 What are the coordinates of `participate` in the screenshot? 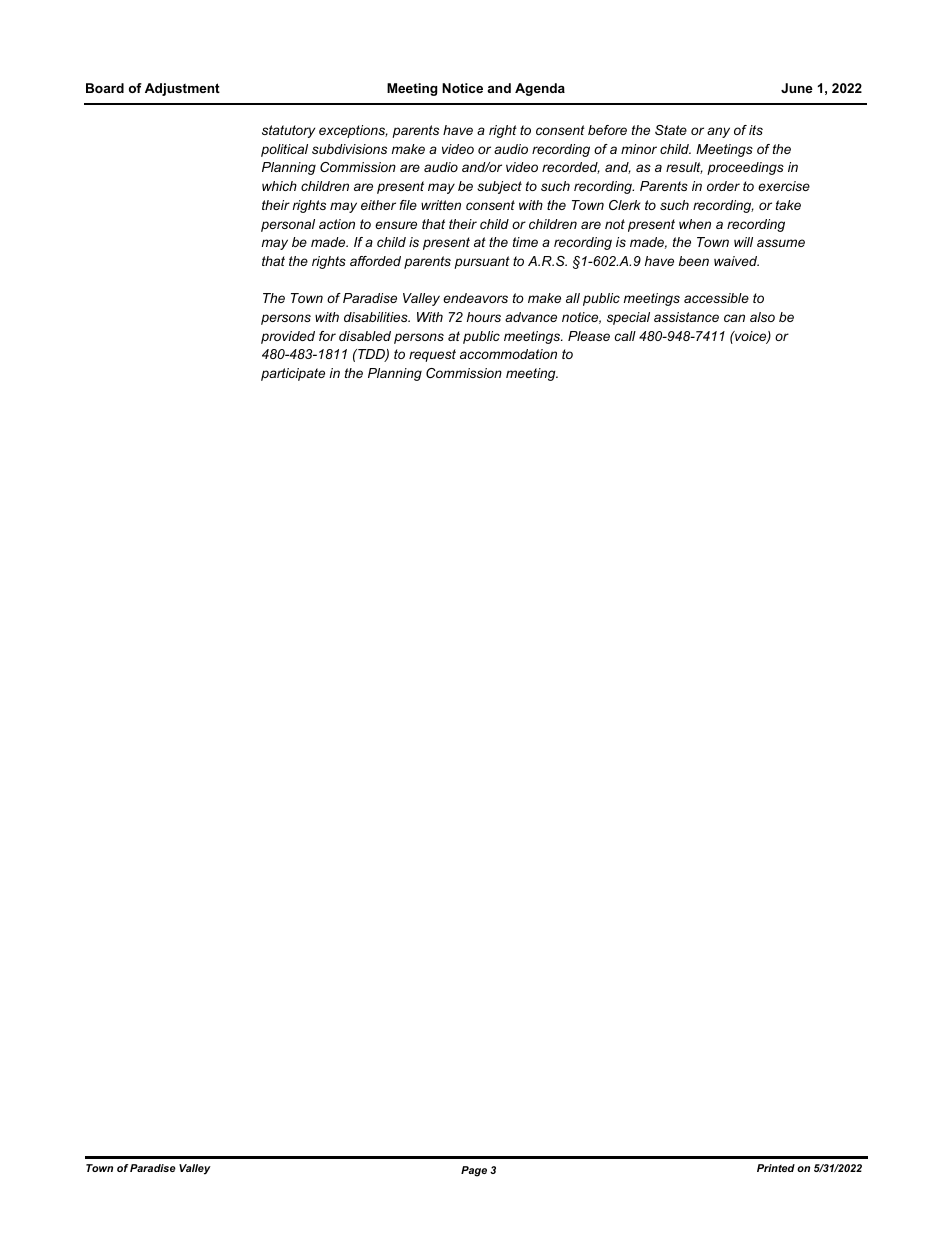 It's located at (293, 374).
